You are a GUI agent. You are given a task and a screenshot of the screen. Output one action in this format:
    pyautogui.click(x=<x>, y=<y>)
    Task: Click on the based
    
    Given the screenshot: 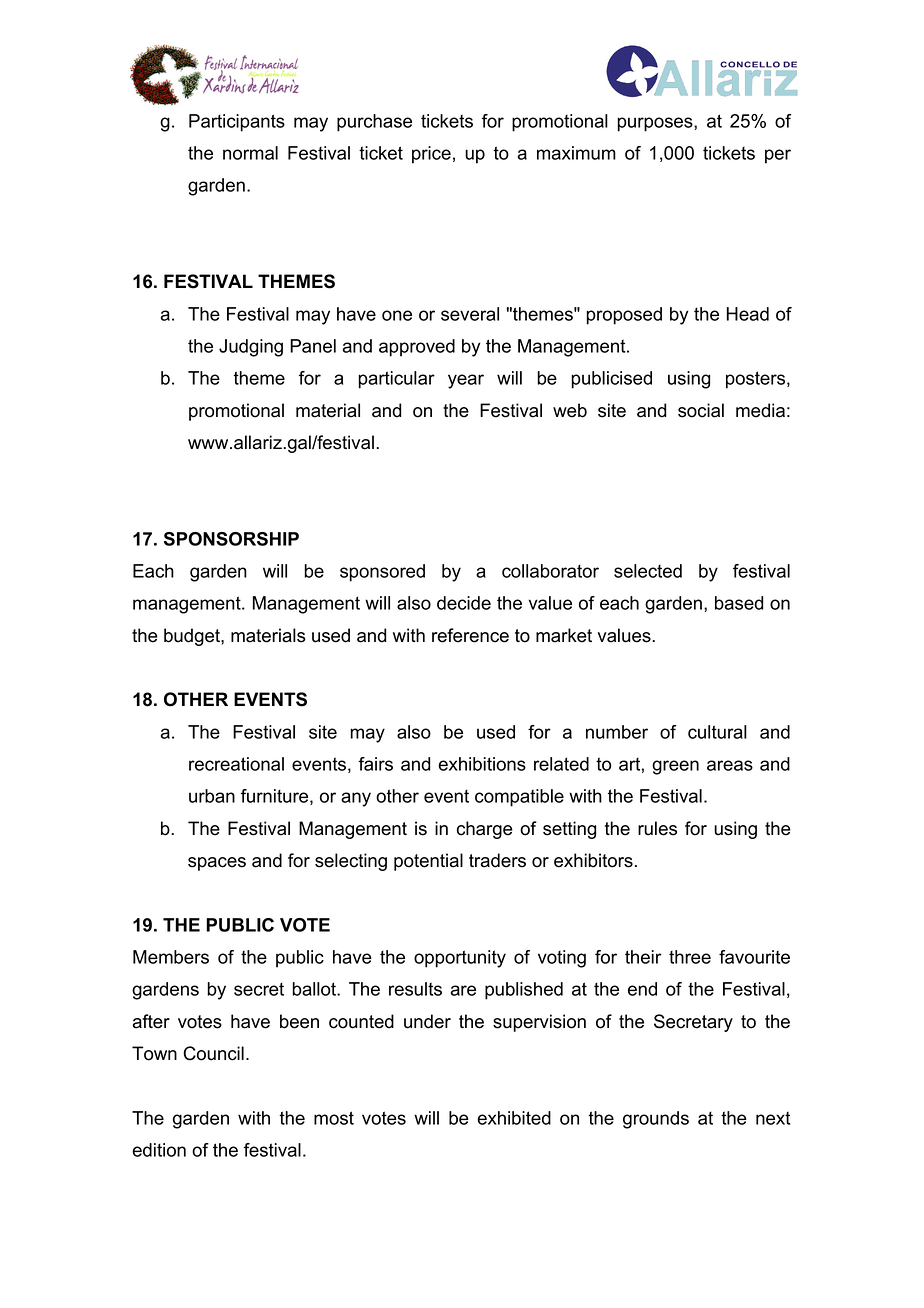 What is the action you would take?
    pyautogui.click(x=739, y=603)
